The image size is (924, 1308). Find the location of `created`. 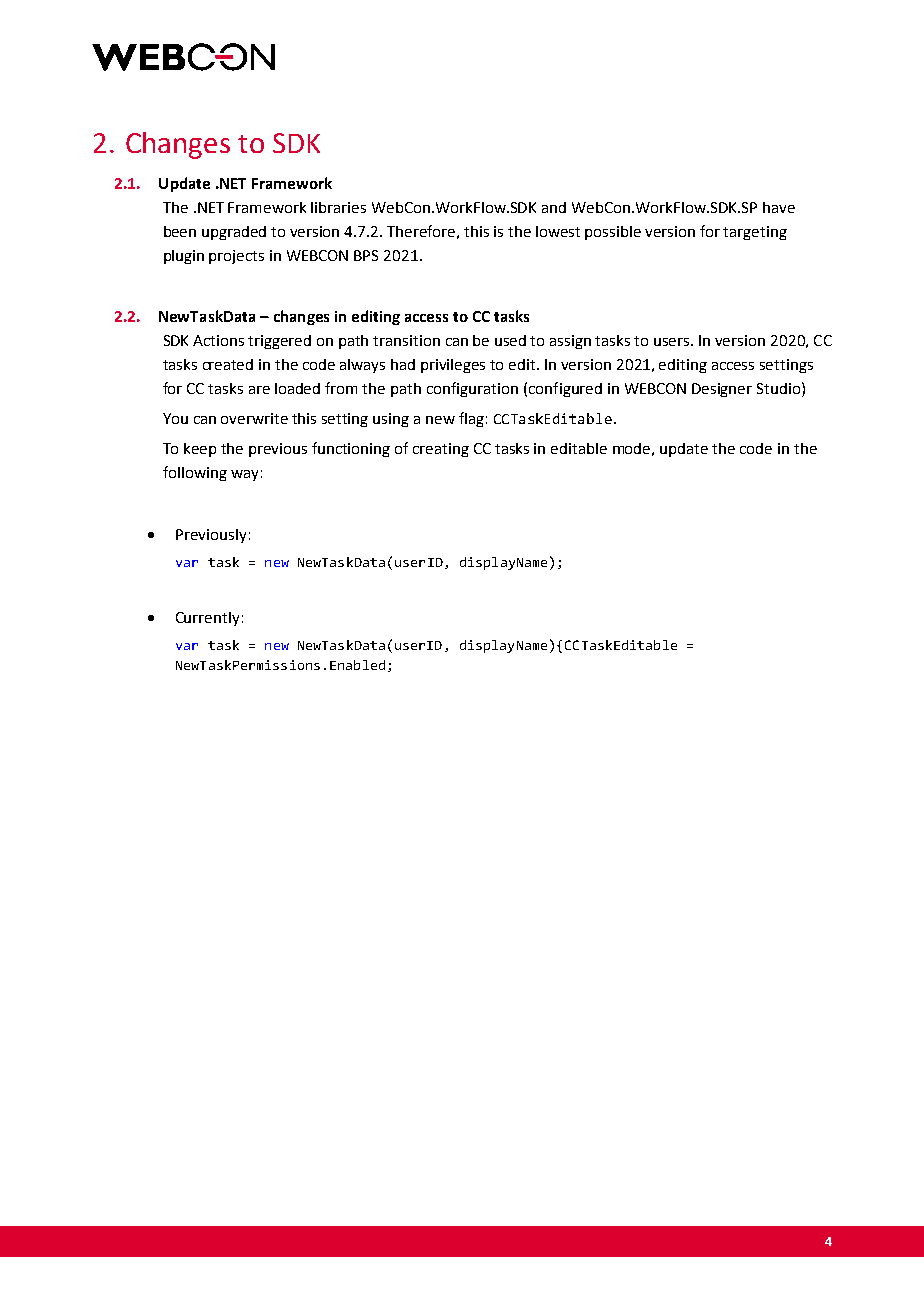

created is located at coordinates (228, 364).
